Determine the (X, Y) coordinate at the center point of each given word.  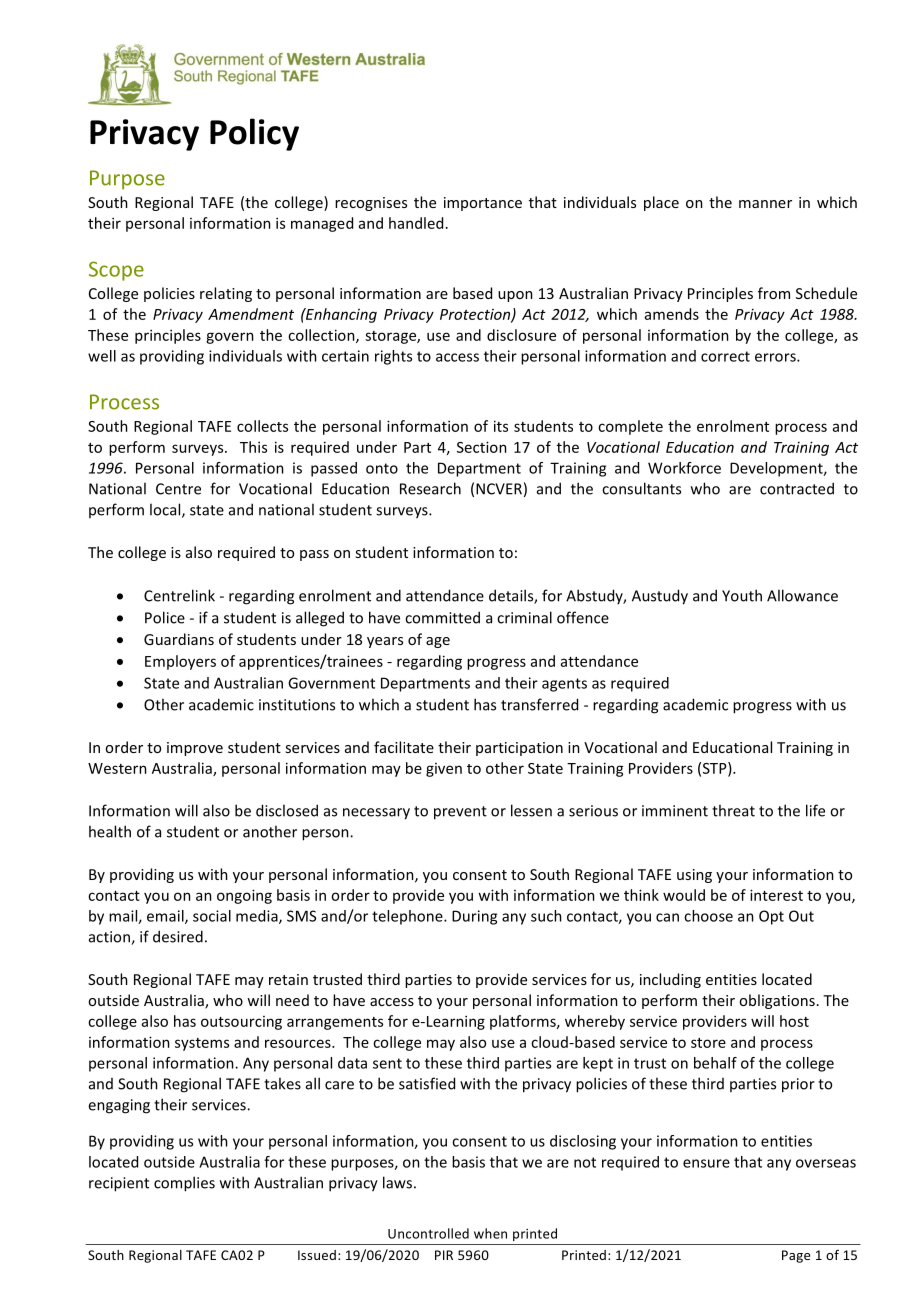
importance (483, 204)
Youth (742, 595)
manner (765, 204)
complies (184, 1184)
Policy (254, 134)
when (490, 1233)
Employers (180, 662)
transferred (539, 704)
